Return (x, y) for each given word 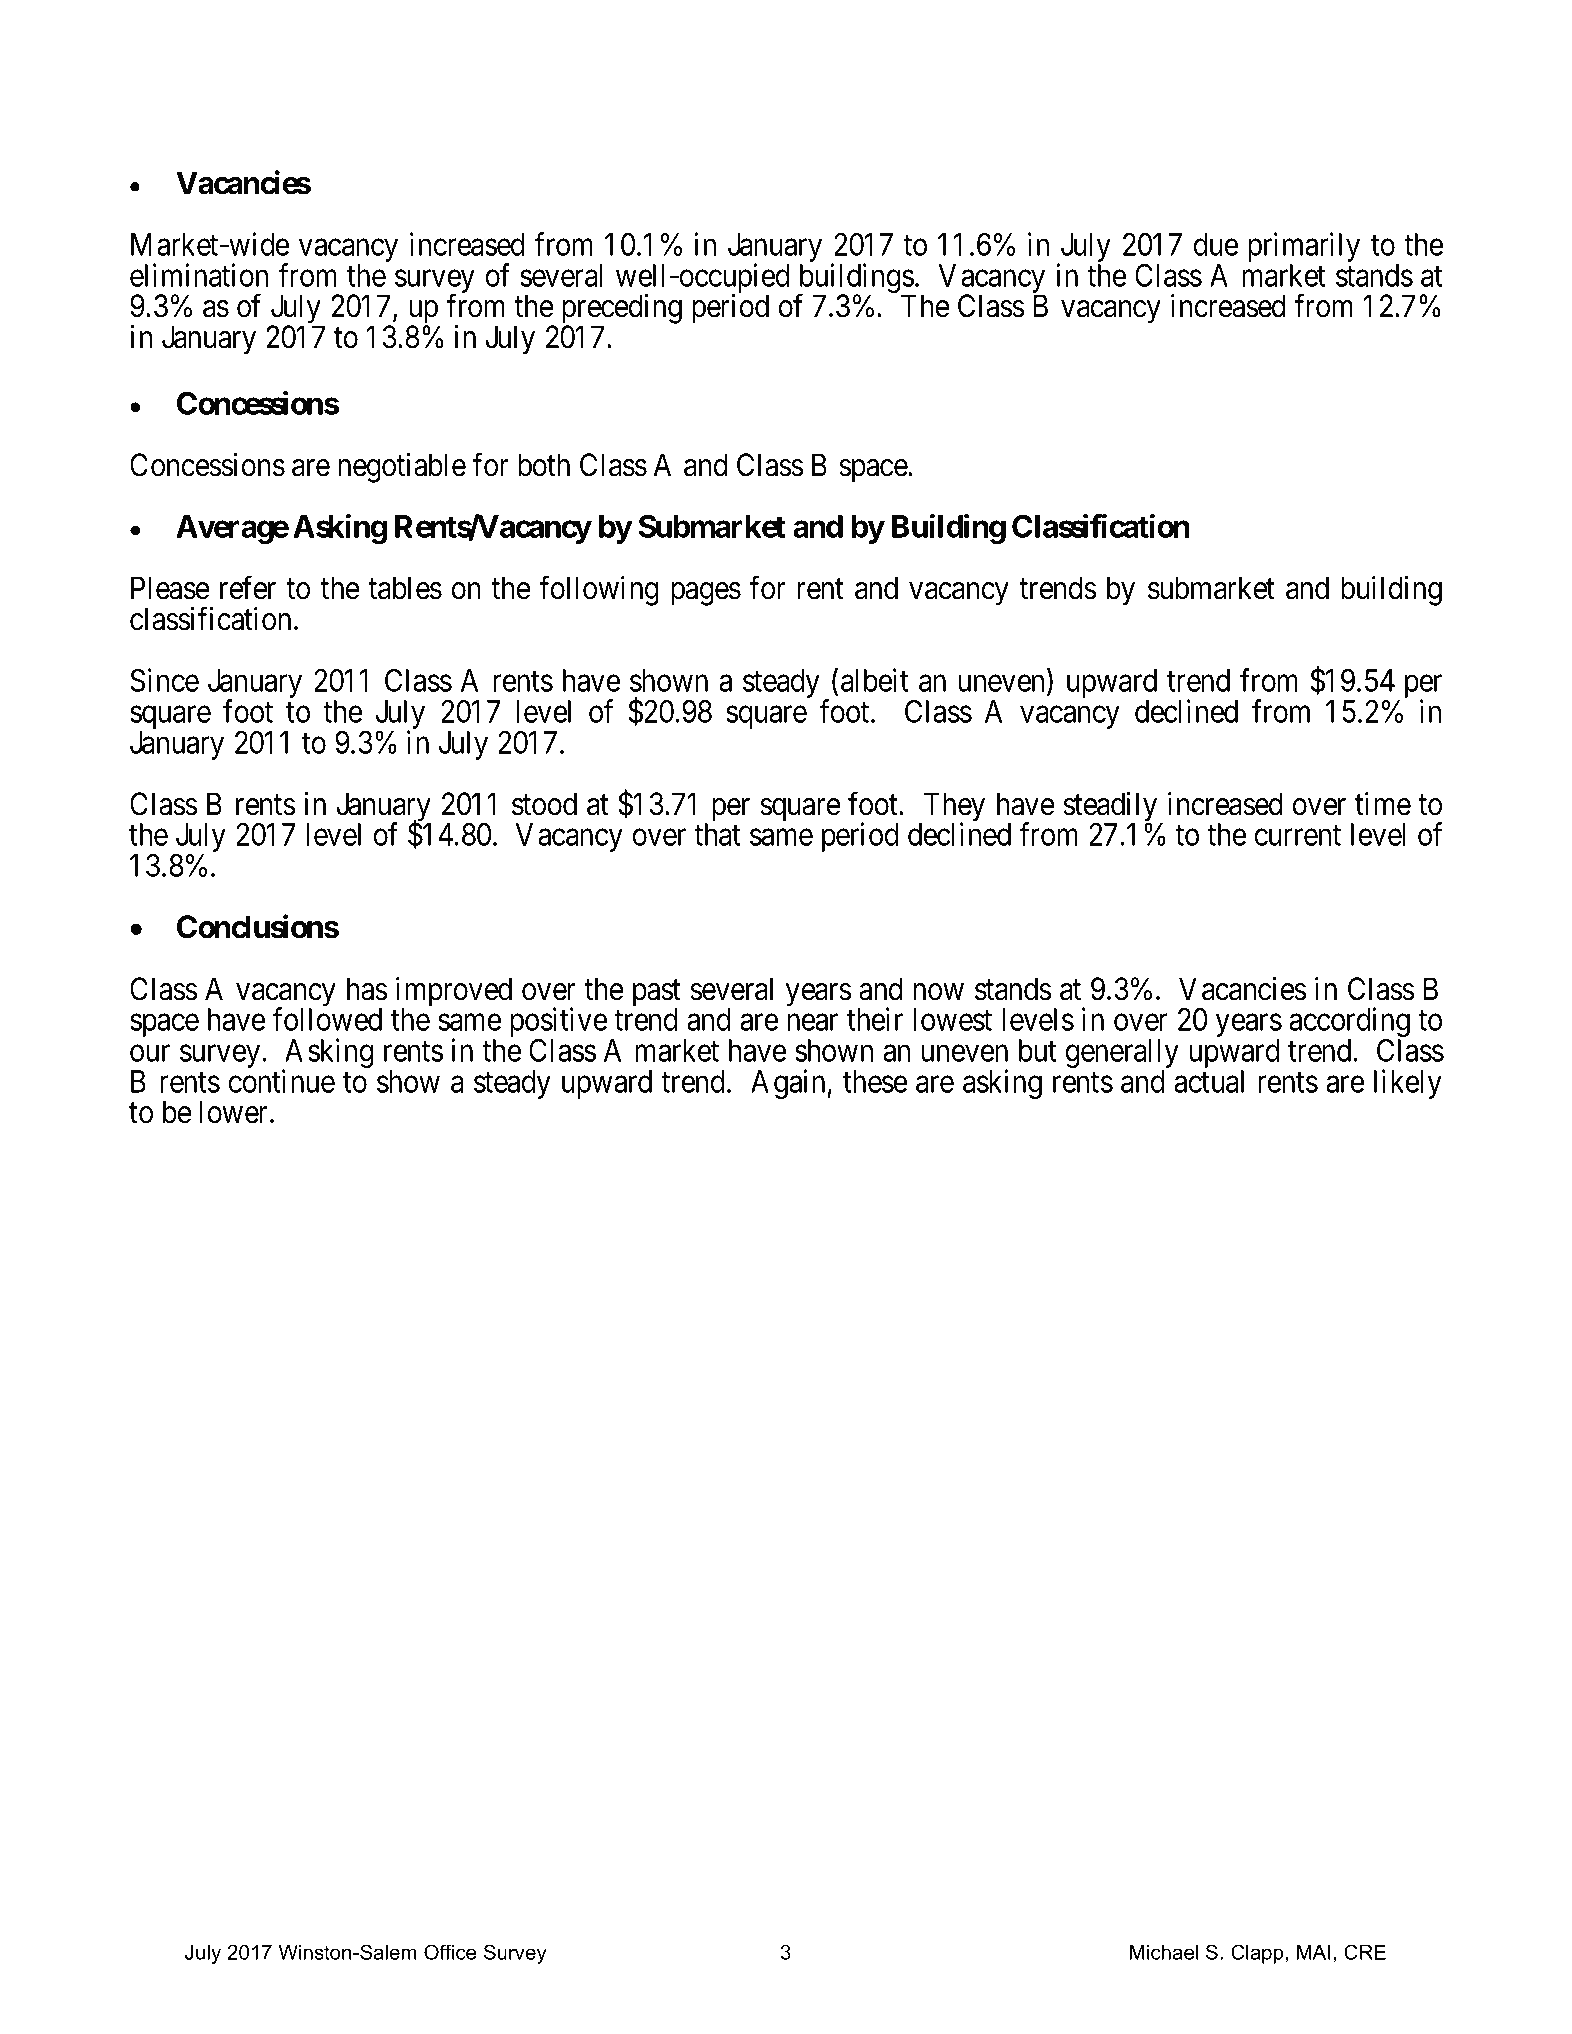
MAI (1314, 1952)
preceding (622, 310)
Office (450, 1952)
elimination (199, 275)
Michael (1164, 1952)
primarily (1304, 248)
